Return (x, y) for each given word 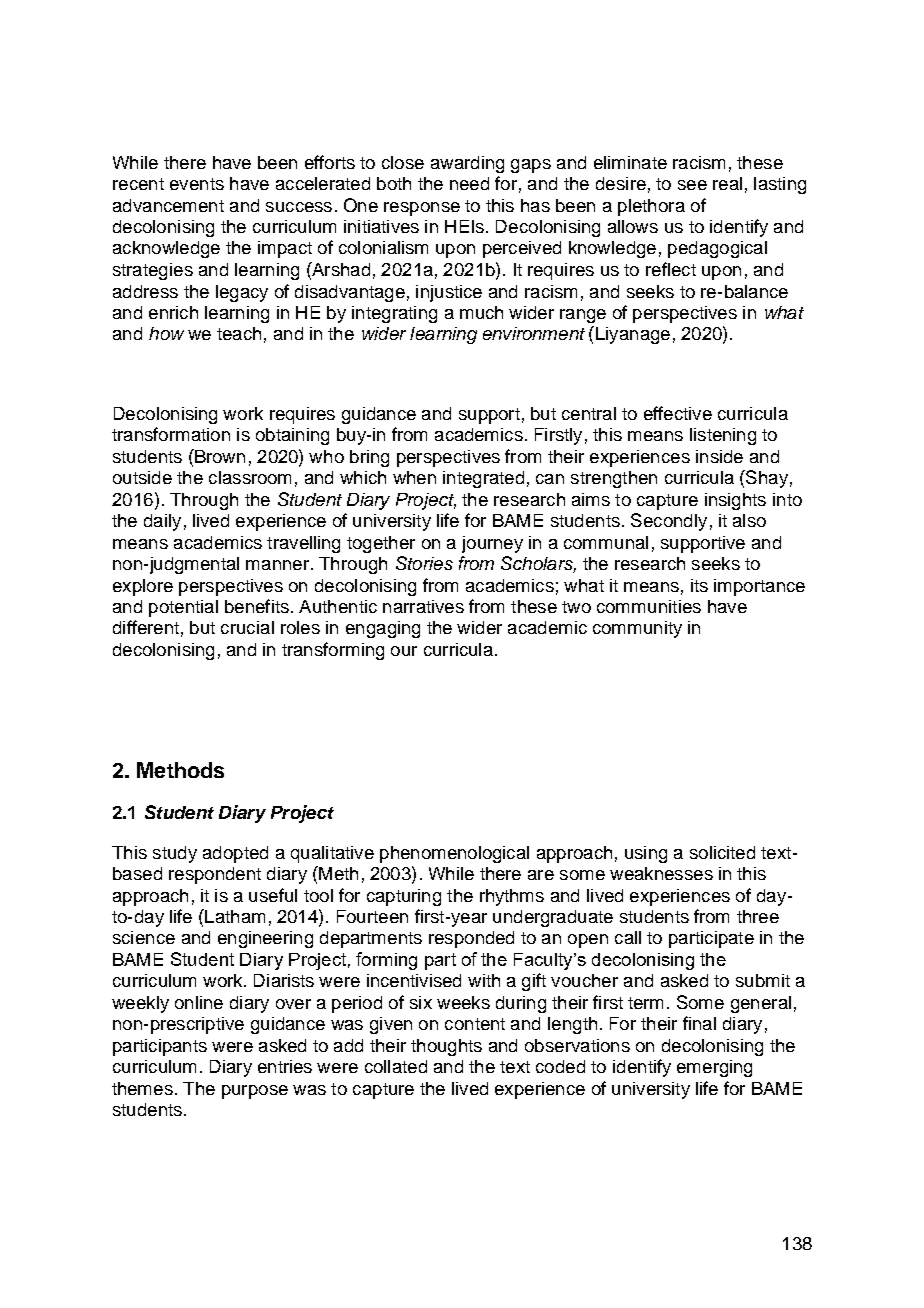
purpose (255, 1092)
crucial (247, 627)
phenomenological (454, 854)
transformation (171, 434)
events (197, 184)
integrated (483, 479)
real (727, 183)
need (469, 183)
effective (678, 413)
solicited (722, 852)
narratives (423, 606)
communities (649, 606)
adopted (235, 854)
